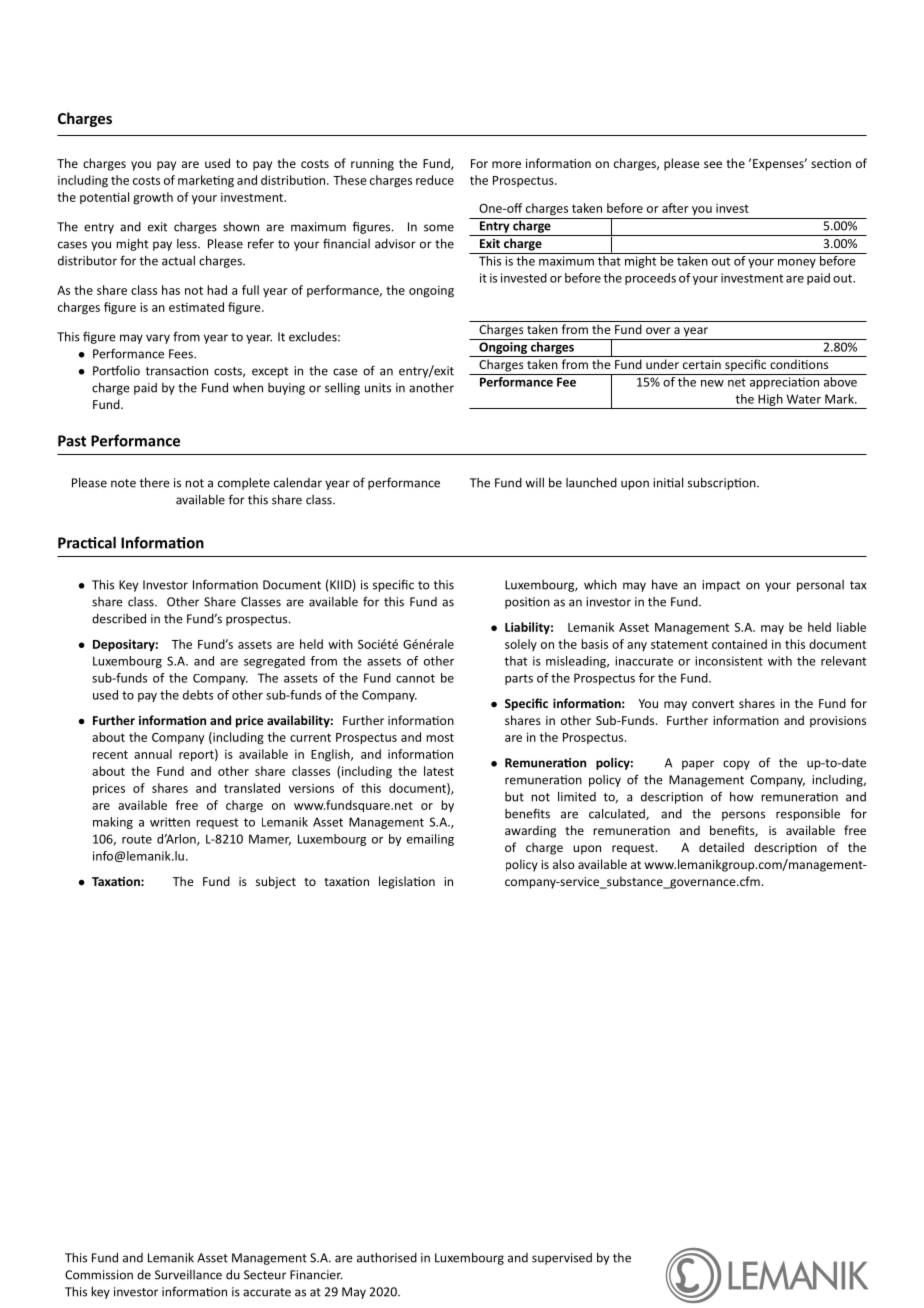  I want to click on Surveillance, so click(188, 1275).
